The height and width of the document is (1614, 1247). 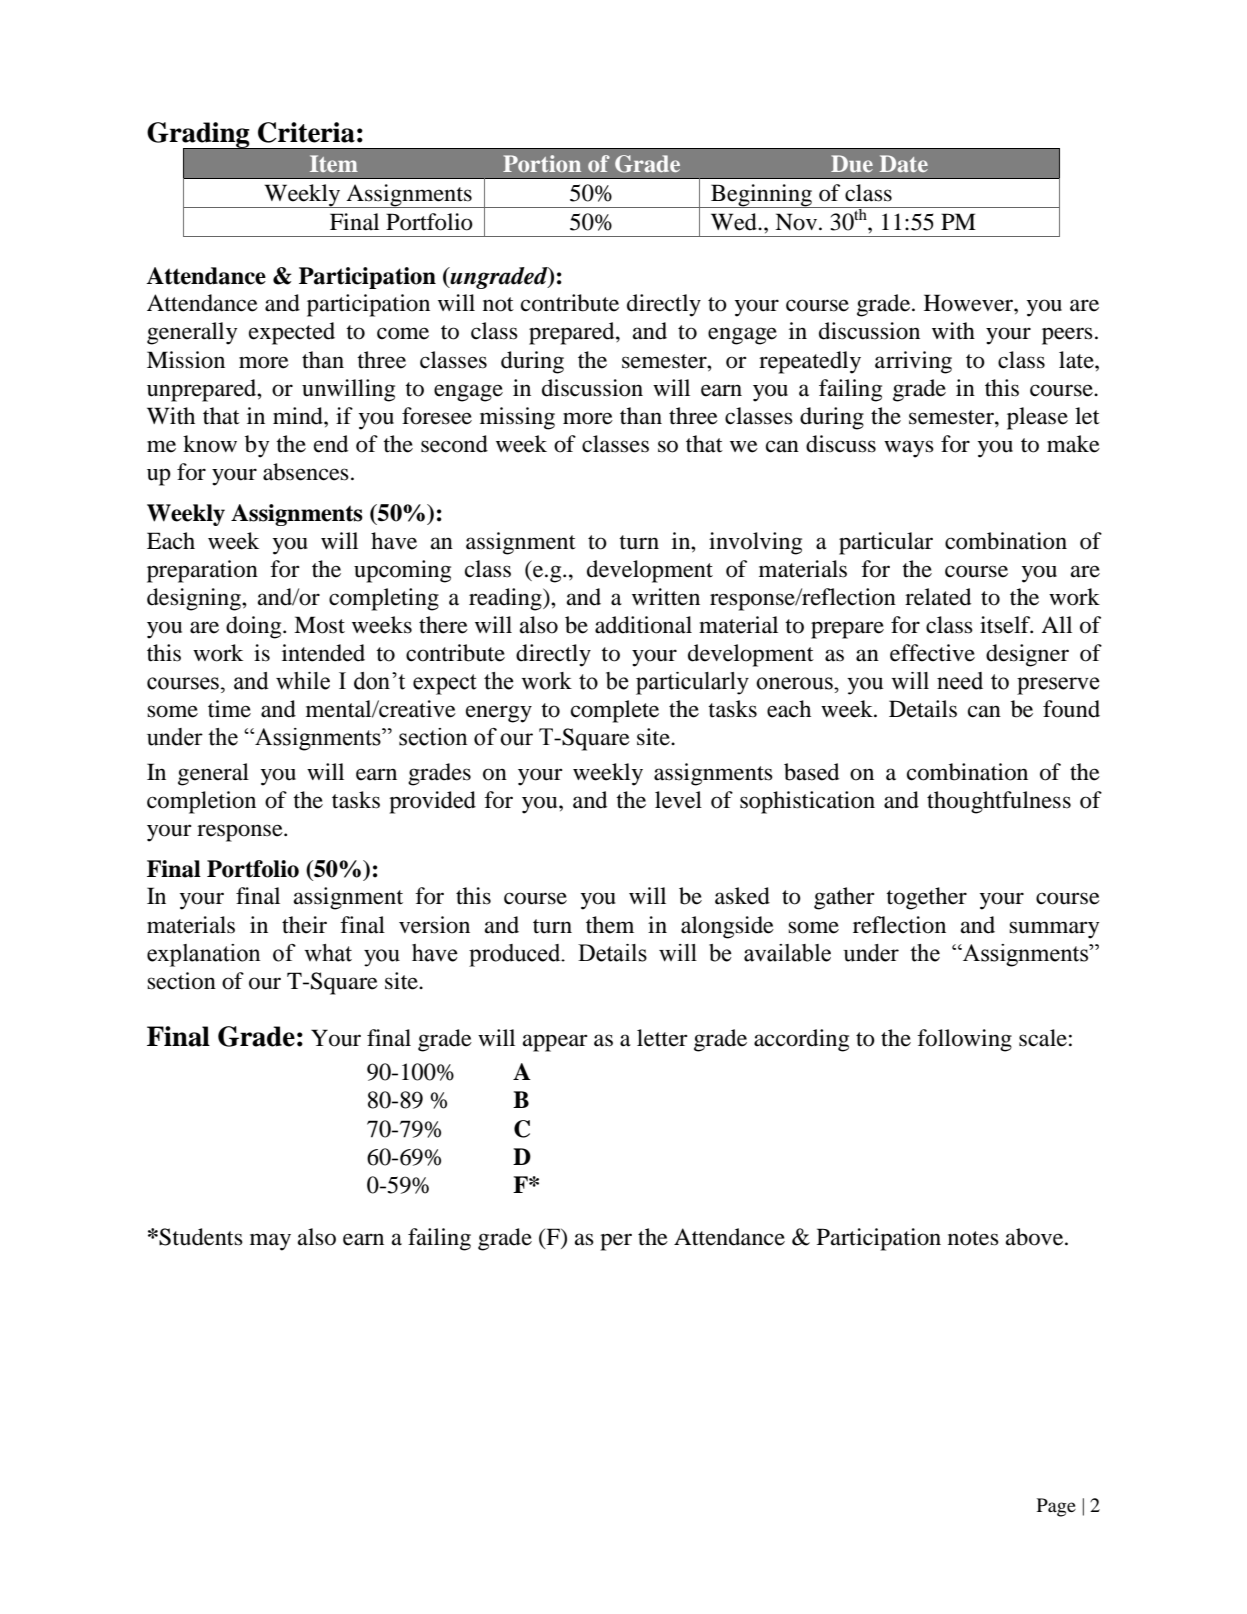 I want to click on may, so click(x=270, y=1242).
